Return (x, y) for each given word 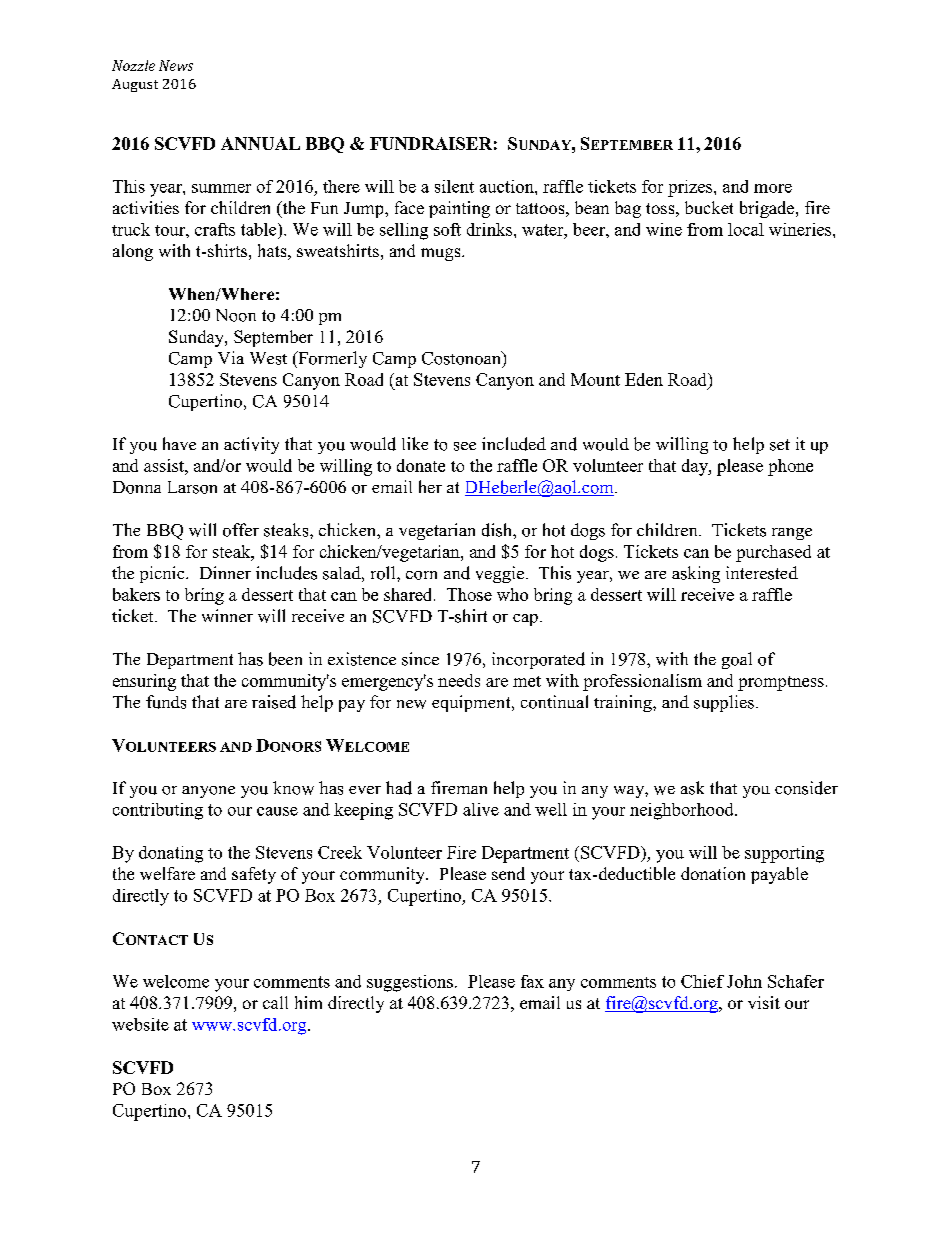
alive (481, 809)
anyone (208, 792)
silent (454, 186)
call (275, 1002)
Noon (236, 315)
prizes (691, 188)
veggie (500, 574)
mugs (442, 254)
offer (241, 530)
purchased (773, 553)
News (176, 65)
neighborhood (683, 811)
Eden (644, 379)
